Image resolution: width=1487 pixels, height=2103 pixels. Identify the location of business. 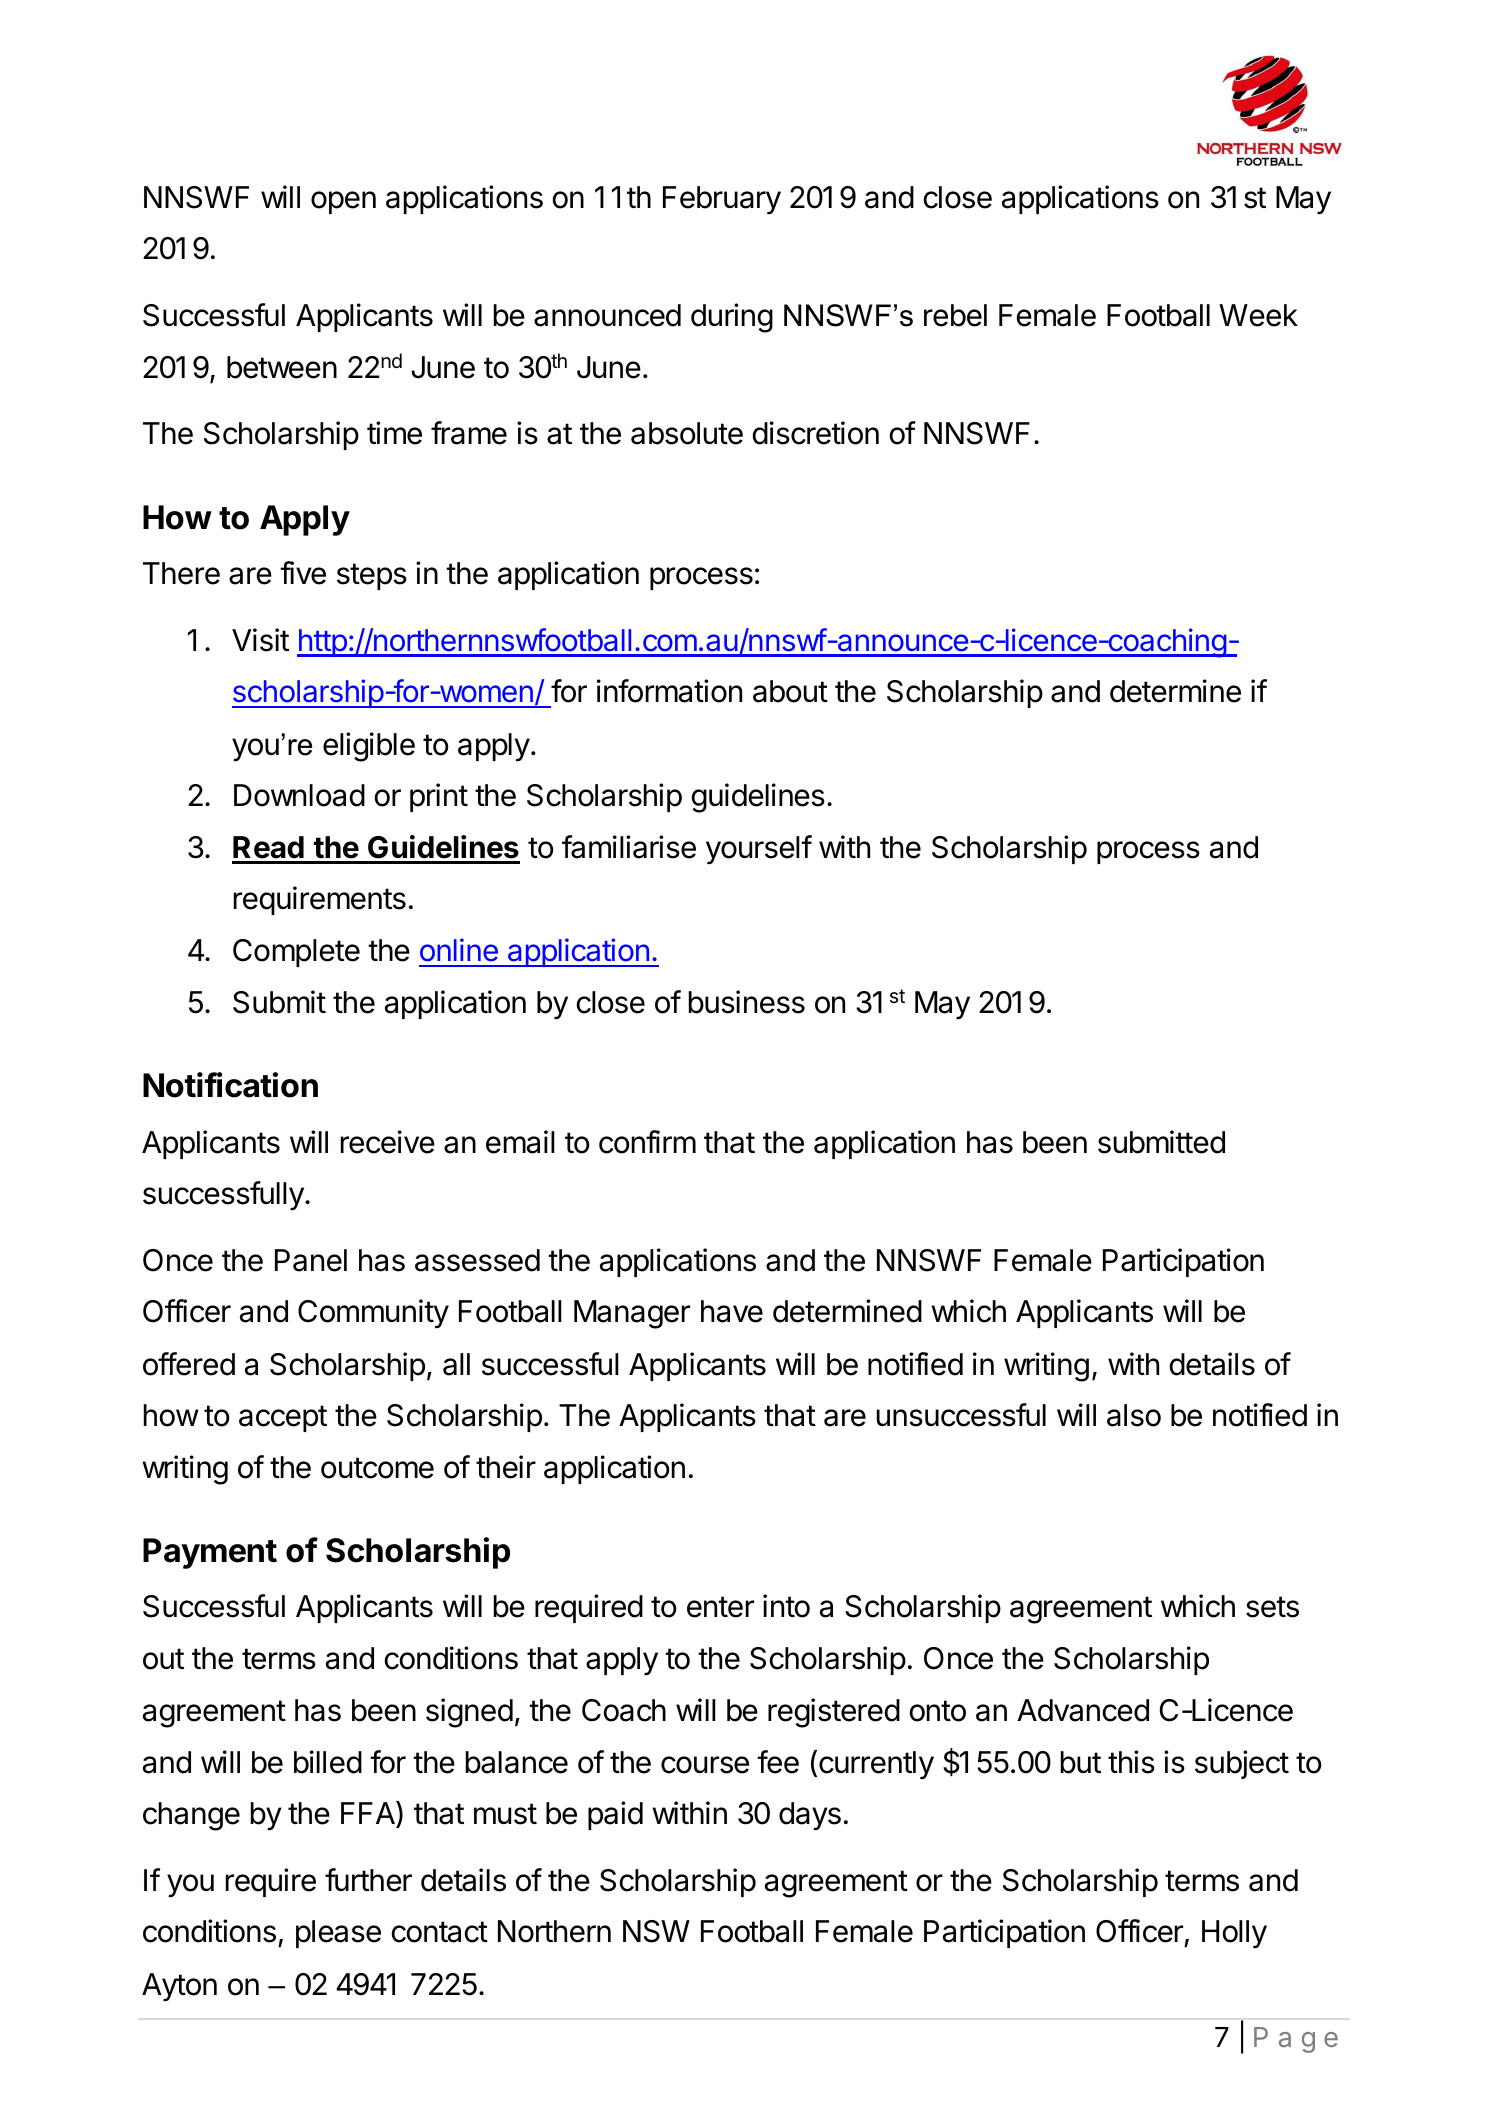
(747, 1002).
